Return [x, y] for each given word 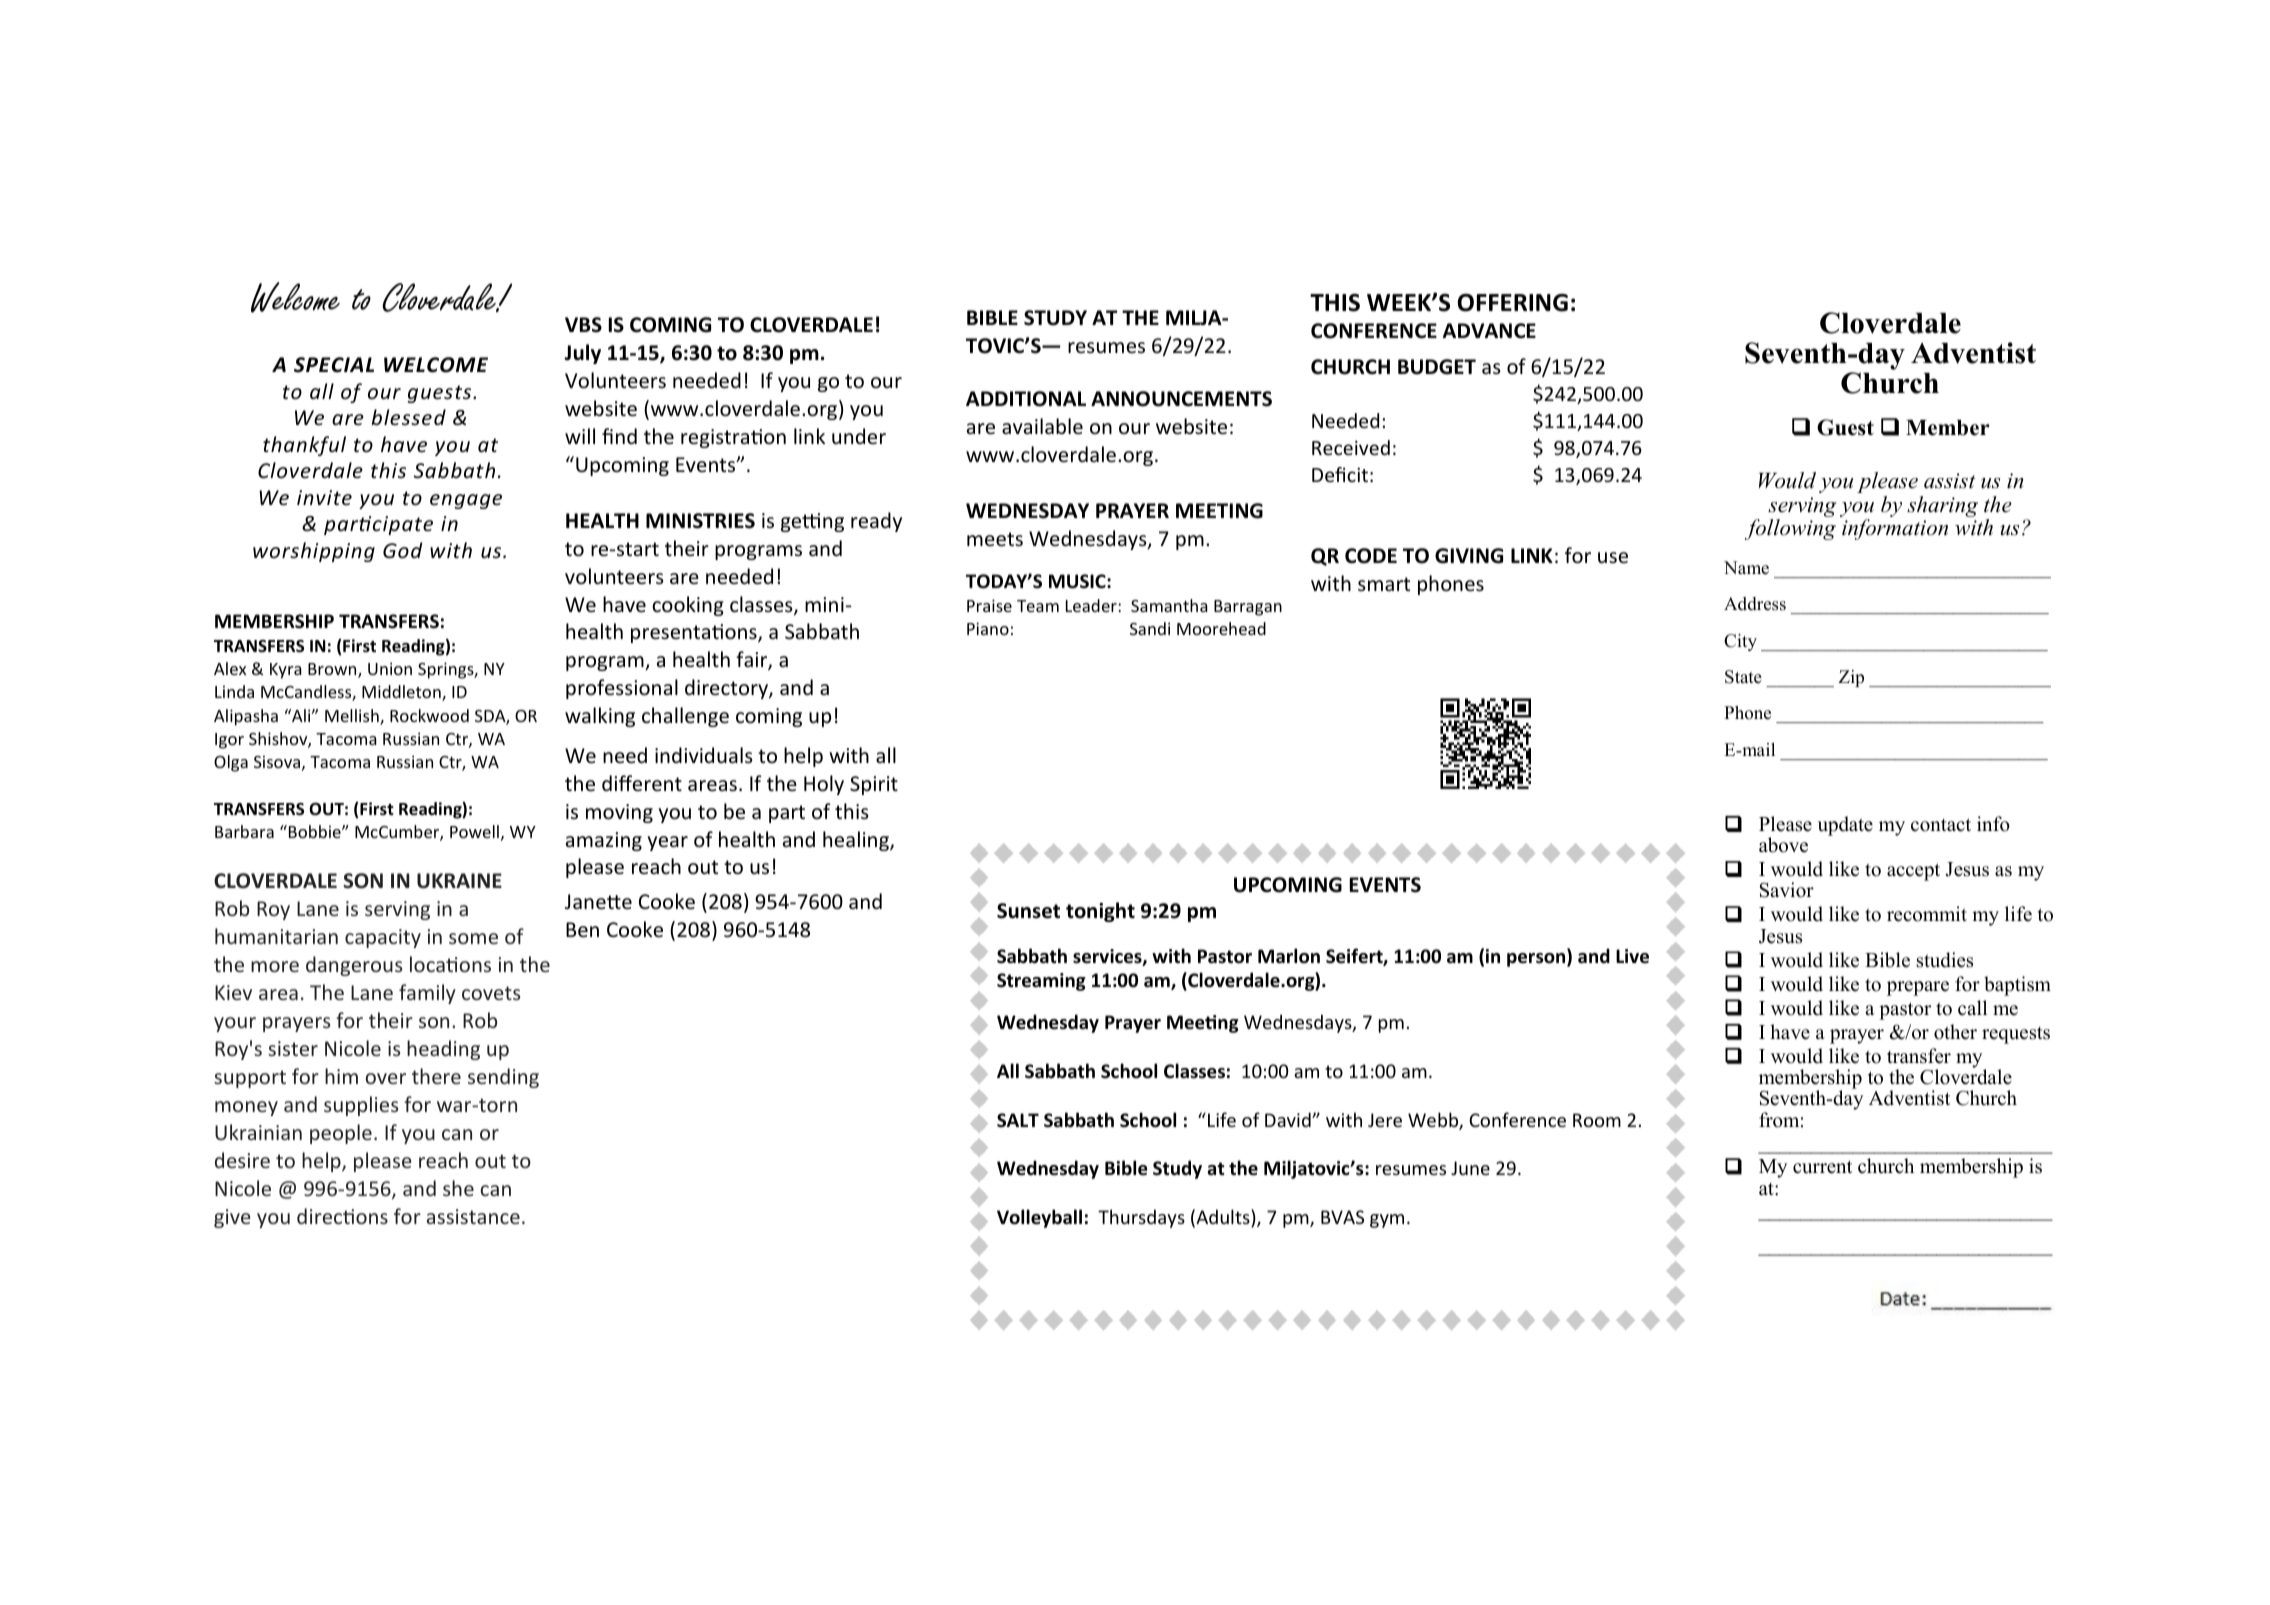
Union [390, 668]
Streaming [1041, 982]
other [1955, 1032]
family [427, 994]
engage [466, 501]
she [458, 1188]
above [1783, 845]
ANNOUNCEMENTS [1181, 399]
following [1790, 529]
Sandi [1150, 628]
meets [995, 539]
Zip [1851, 678]
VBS [583, 325]
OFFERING [1513, 303]
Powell [474, 831]
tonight [1100, 912]
